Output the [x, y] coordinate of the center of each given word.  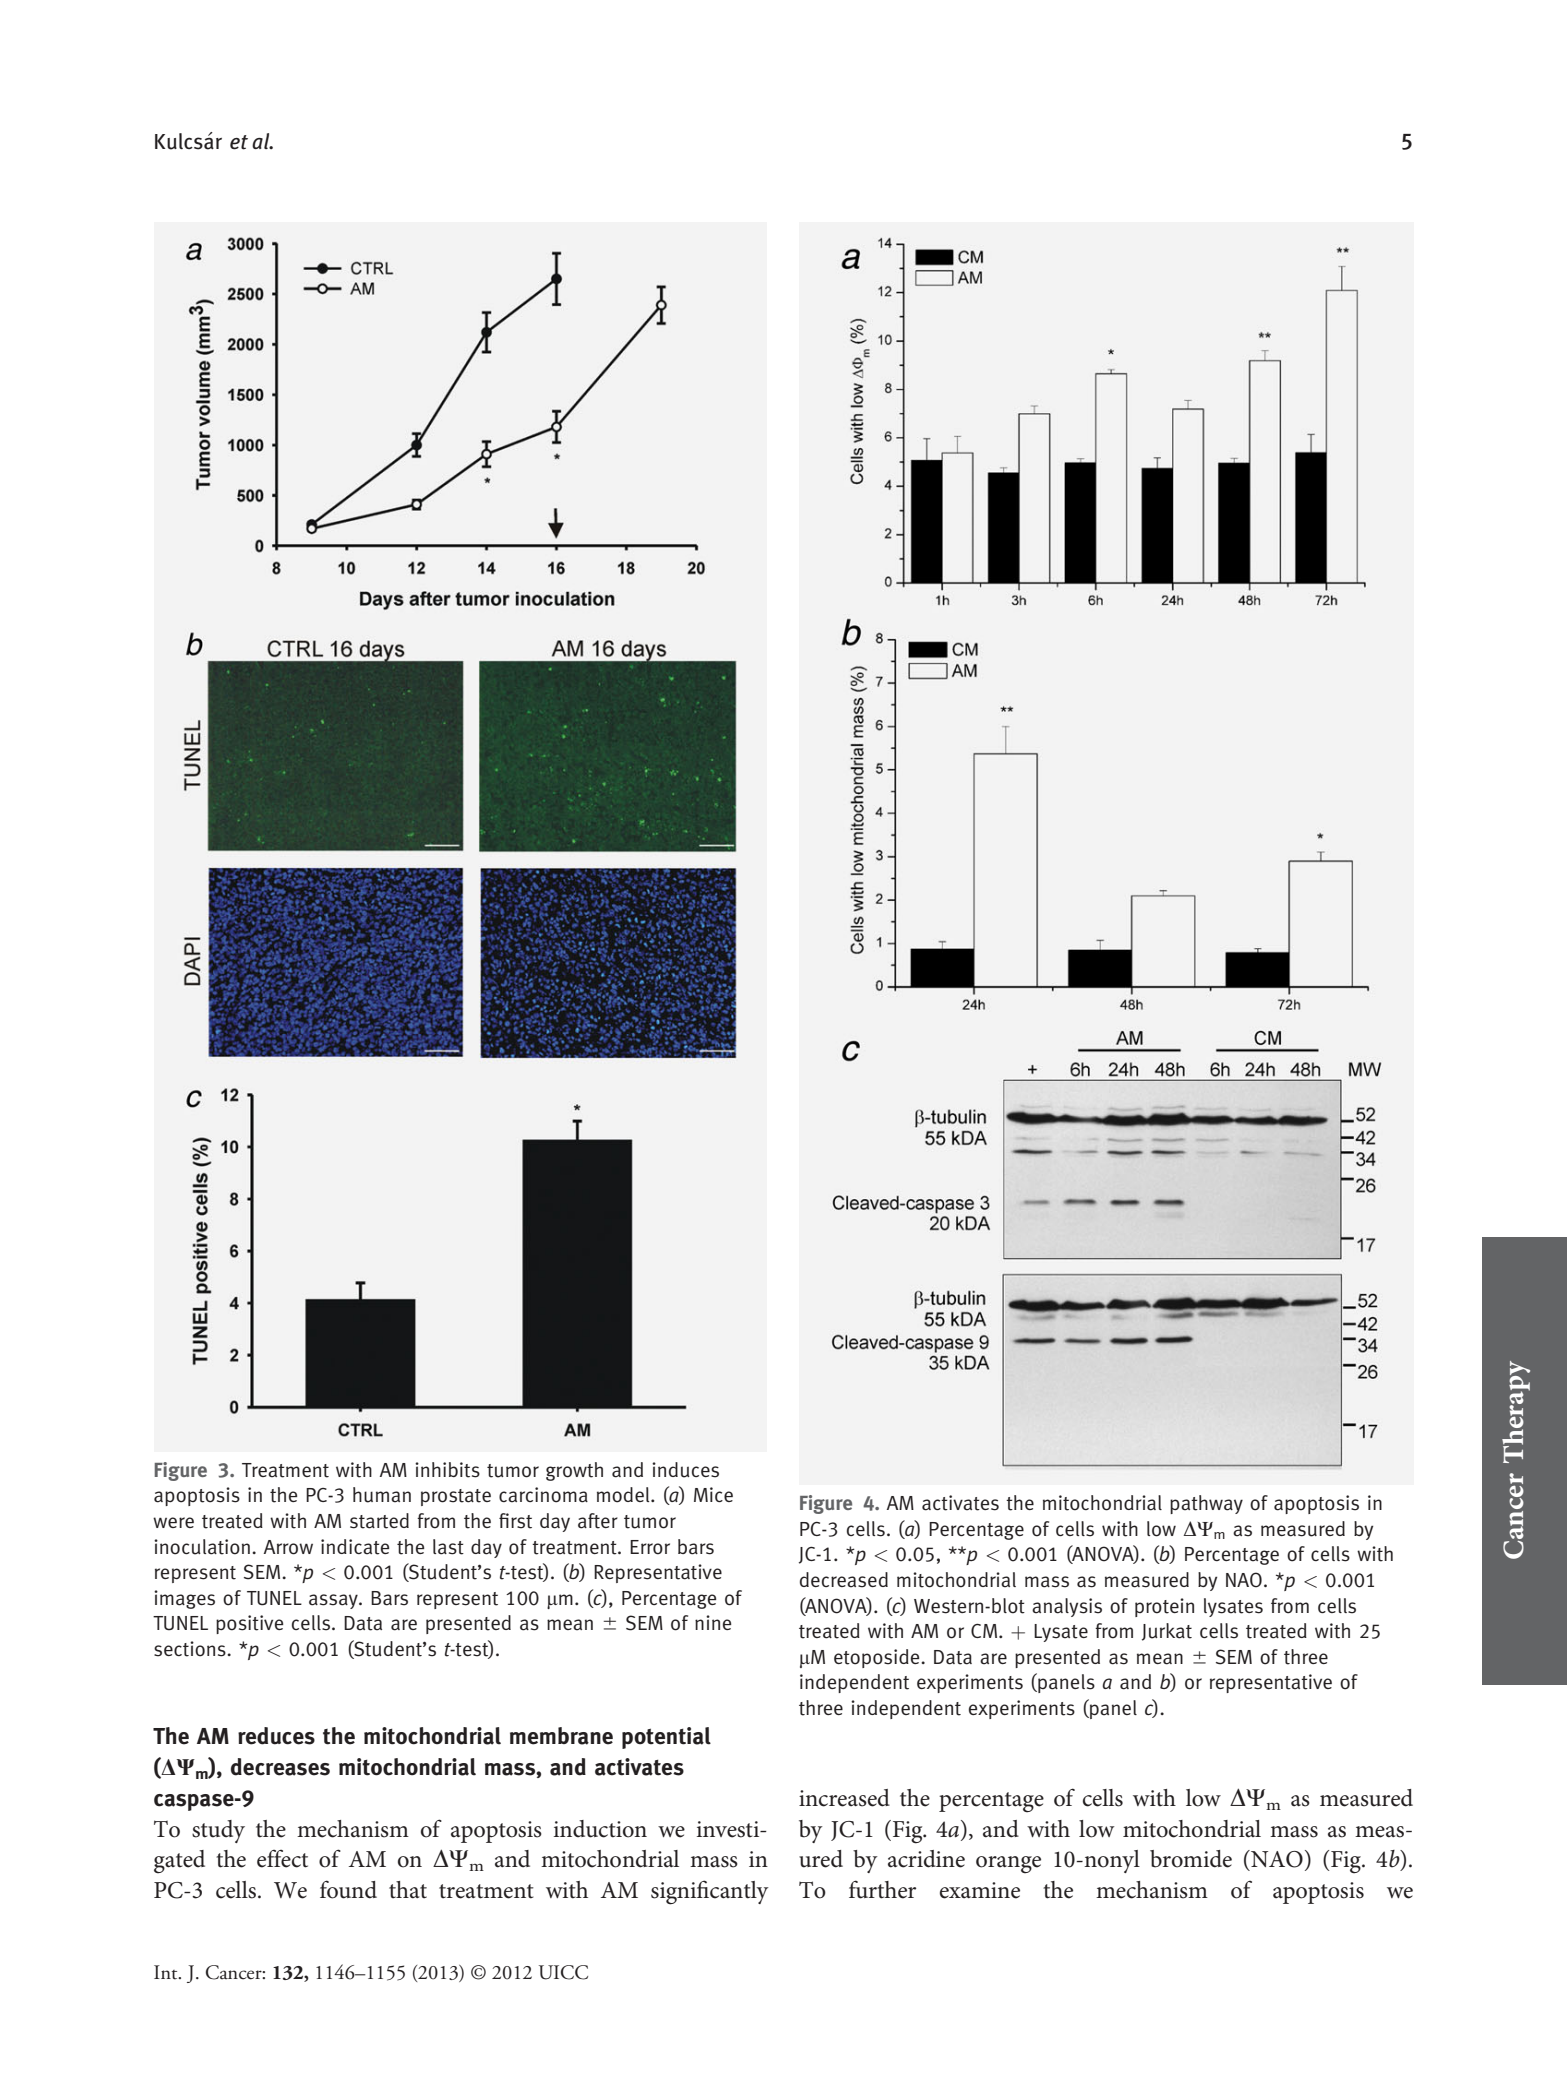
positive [249, 1624]
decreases [280, 1767]
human [382, 1495]
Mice [713, 1494]
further [882, 1889]
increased [844, 1798]
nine [713, 1622]
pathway [1206, 1504]
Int [167, 1972]
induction [600, 1829]
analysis [1067, 1607]
